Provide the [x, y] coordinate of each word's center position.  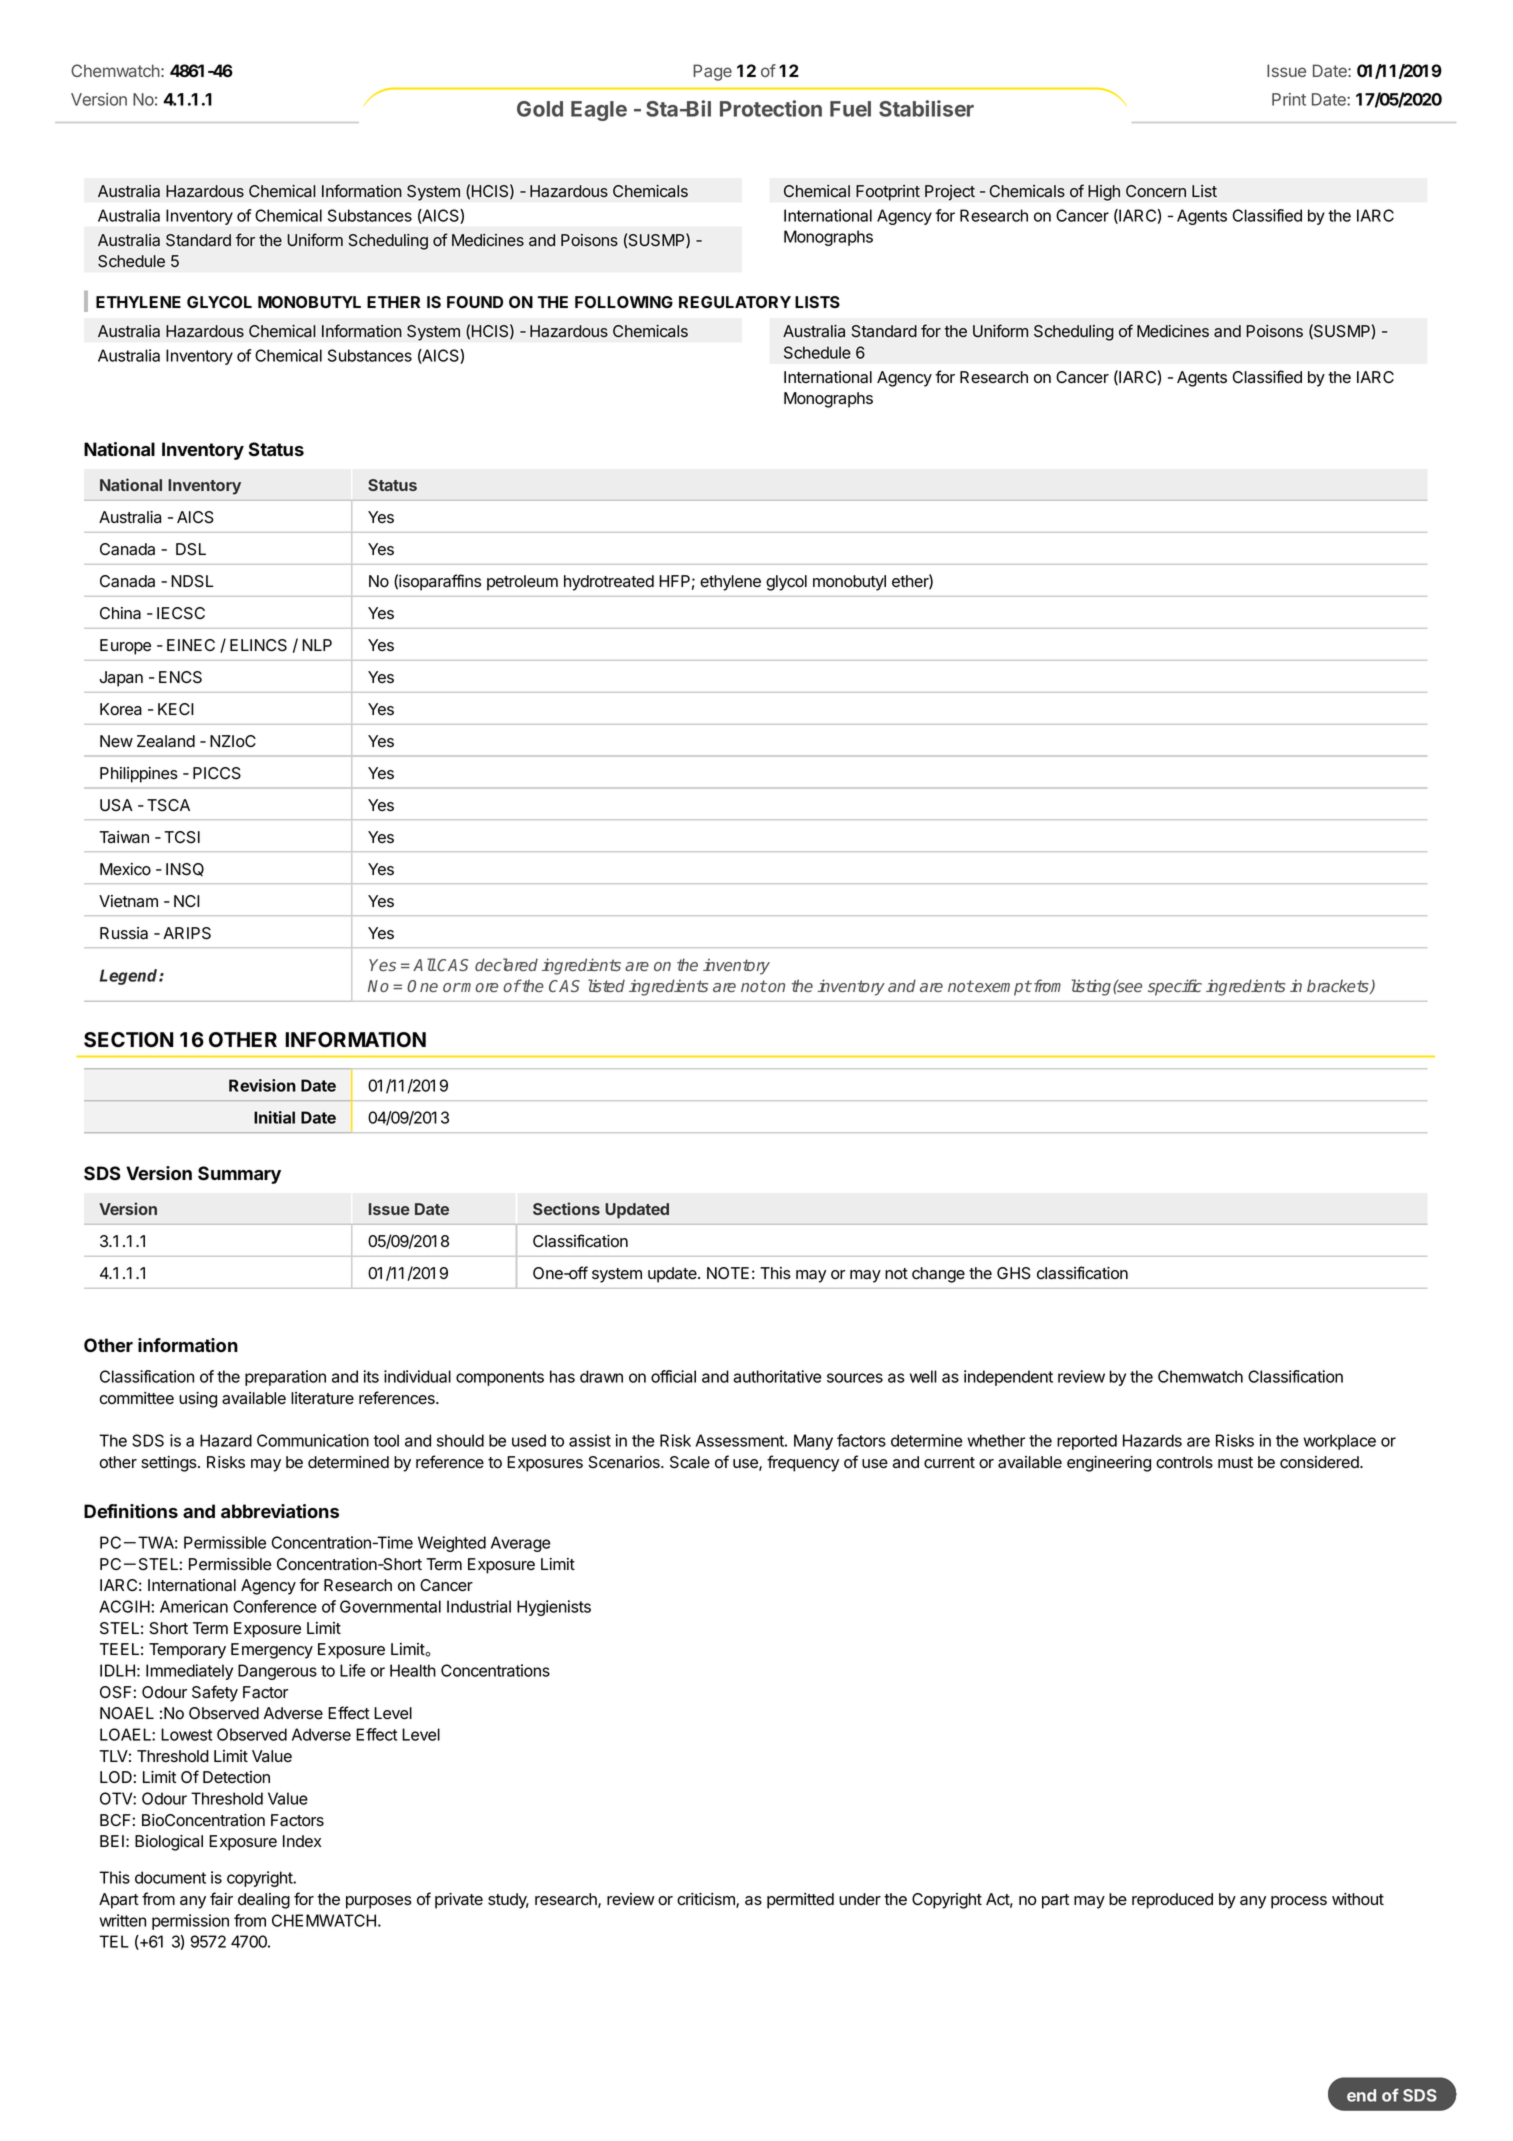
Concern [1156, 191]
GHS [1014, 1273]
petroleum [522, 583]
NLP [317, 645]
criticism [707, 1900]
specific [1175, 987]
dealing [264, 1901]
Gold [540, 109]
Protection [771, 108]
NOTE [728, 1273]
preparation [285, 1378]
